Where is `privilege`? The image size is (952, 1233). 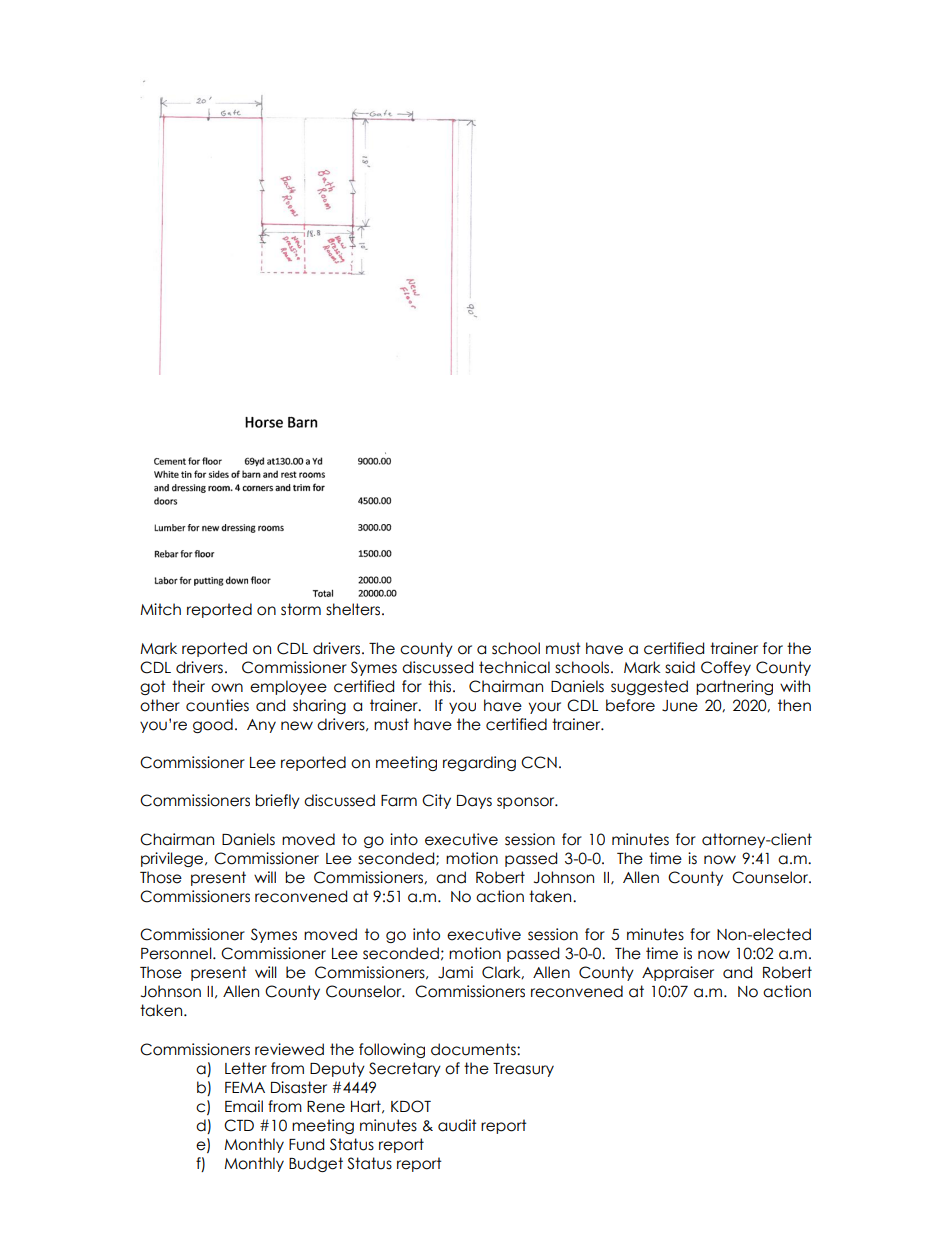
privilege is located at coordinates (173, 859).
